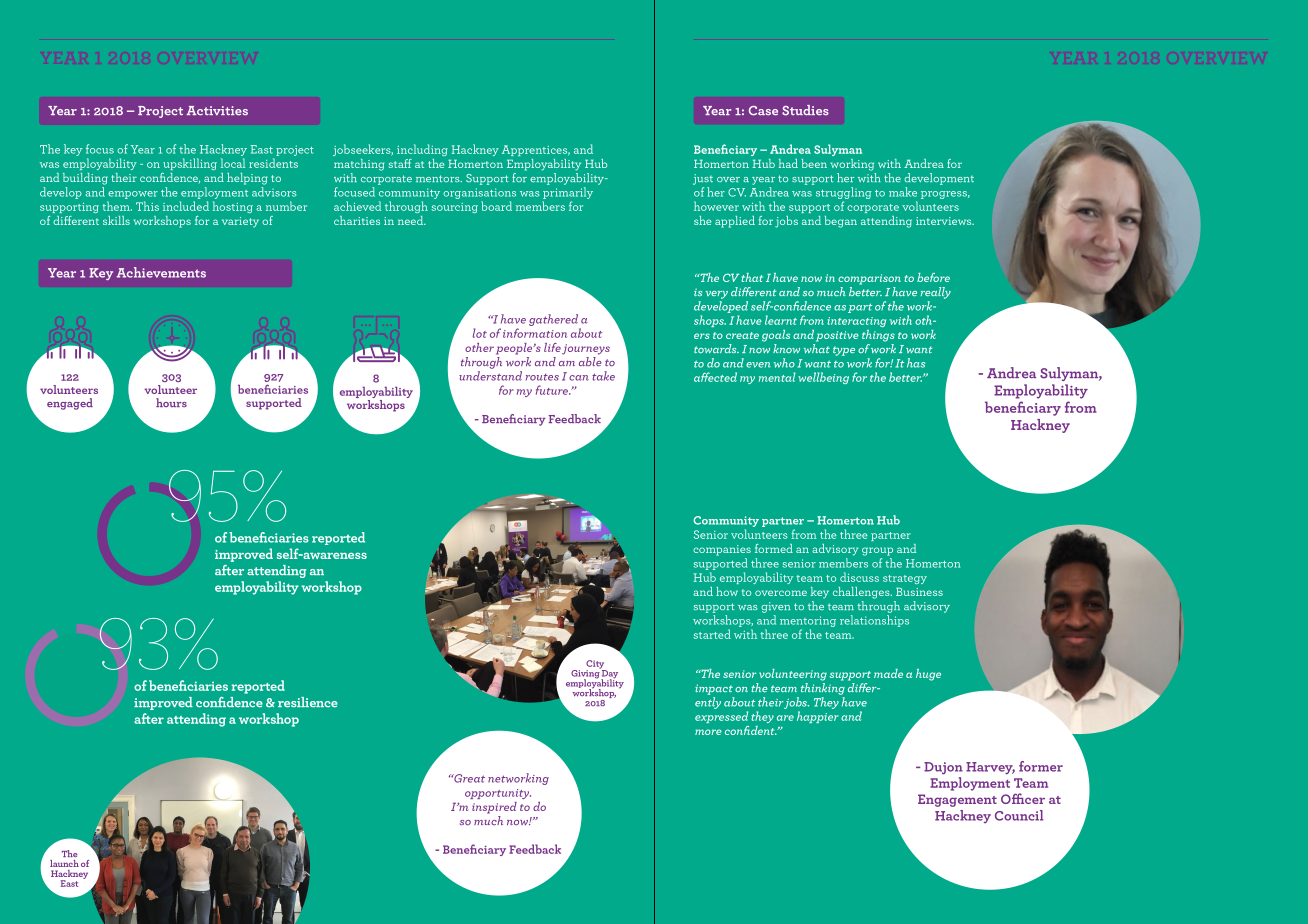 This screenshot has width=1308, height=924. Describe the element at coordinates (498, 794) in the screenshot. I see `opportunity` at that location.
